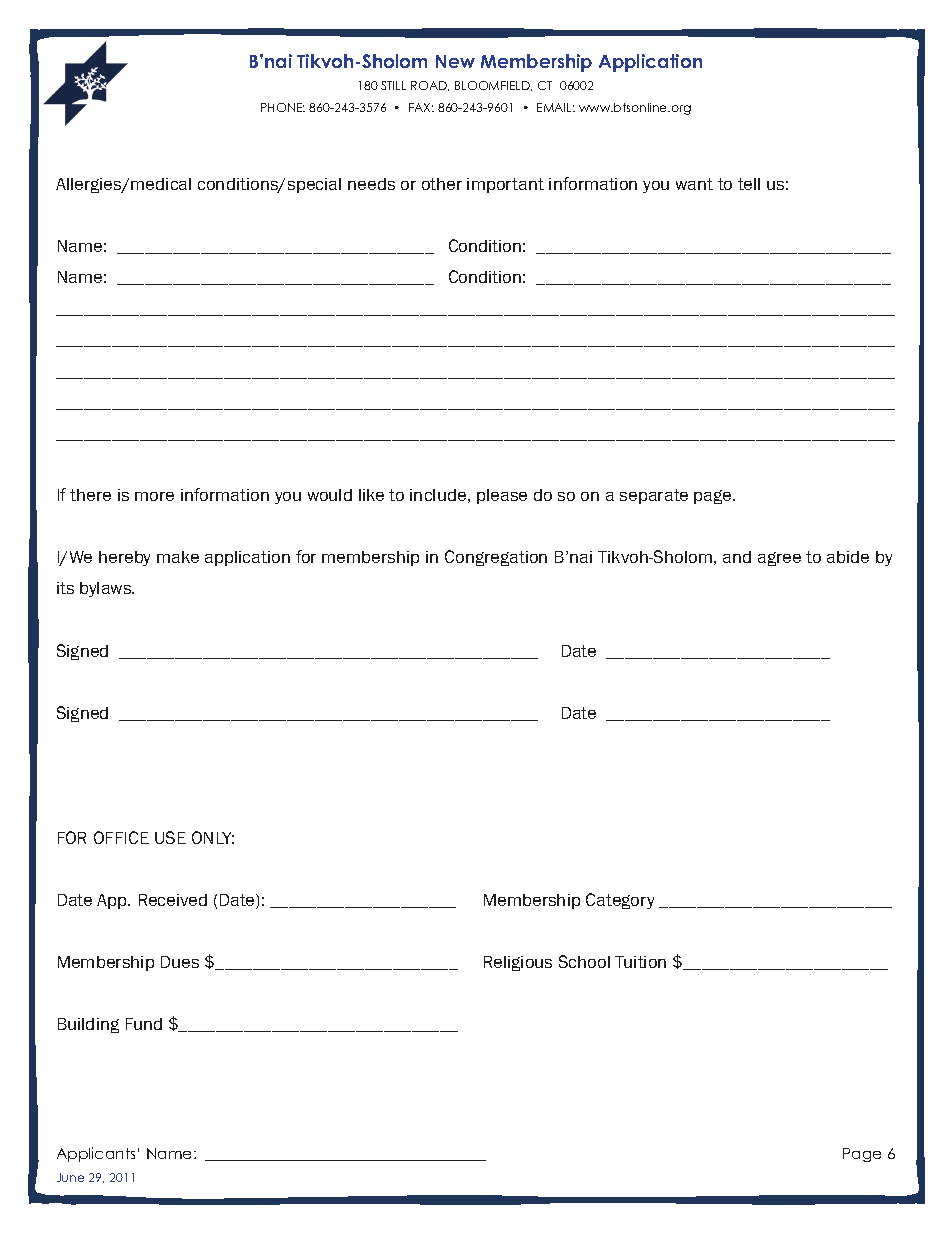 The image size is (952, 1233). Describe the element at coordinates (749, 184) in the screenshot. I see `tell` at that location.
